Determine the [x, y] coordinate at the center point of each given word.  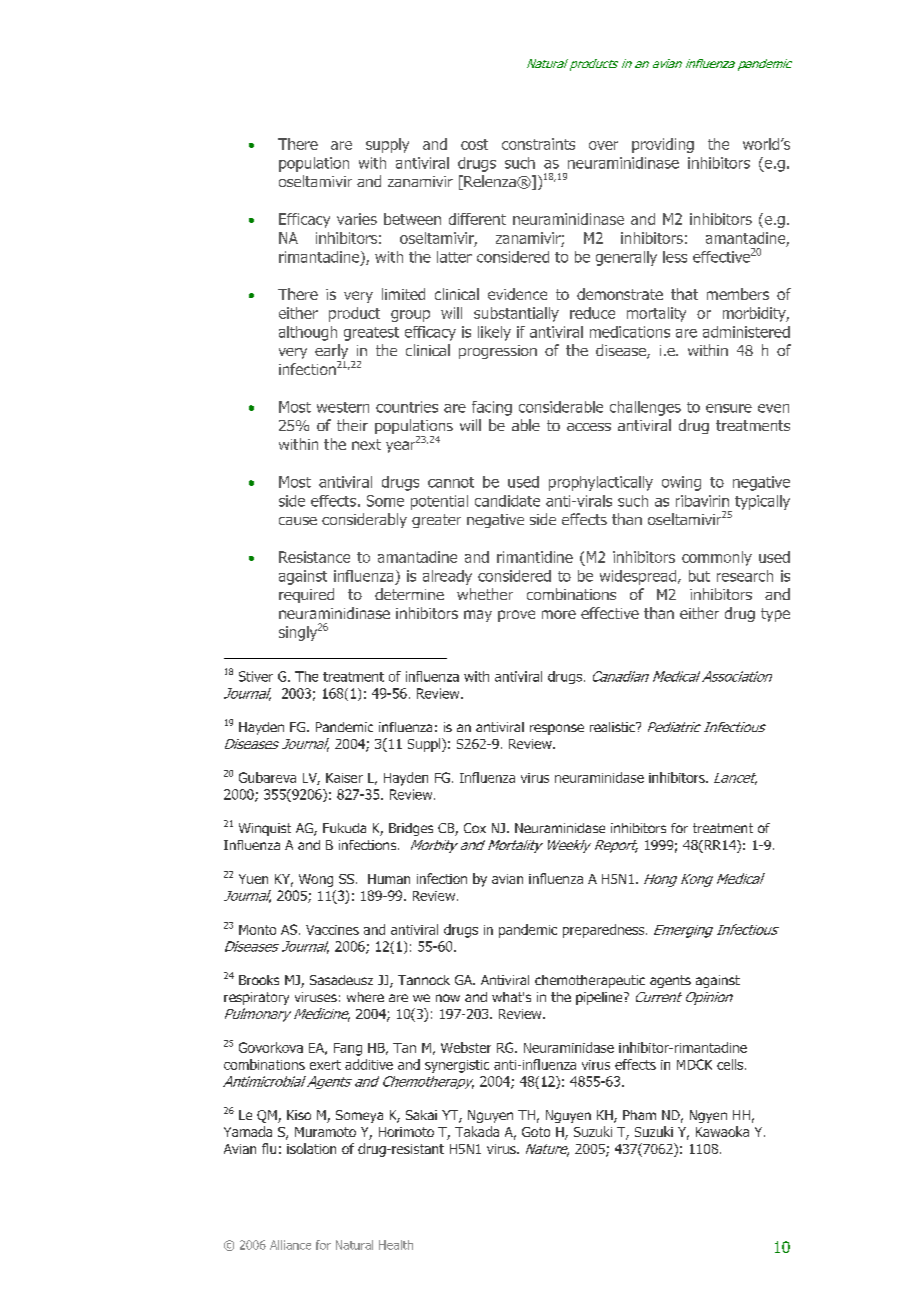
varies [357, 219]
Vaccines [332, 930]
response [557, 729]
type [775, 615]
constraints [538, 144]
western [343, 407]
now [448, 998]
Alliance [290, 1245]
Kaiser [344, 778]
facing [492, 408]
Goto [536, 1132]
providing [663, 145]
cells [731, 1064]
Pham [639, 1115]
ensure [729, 408]
